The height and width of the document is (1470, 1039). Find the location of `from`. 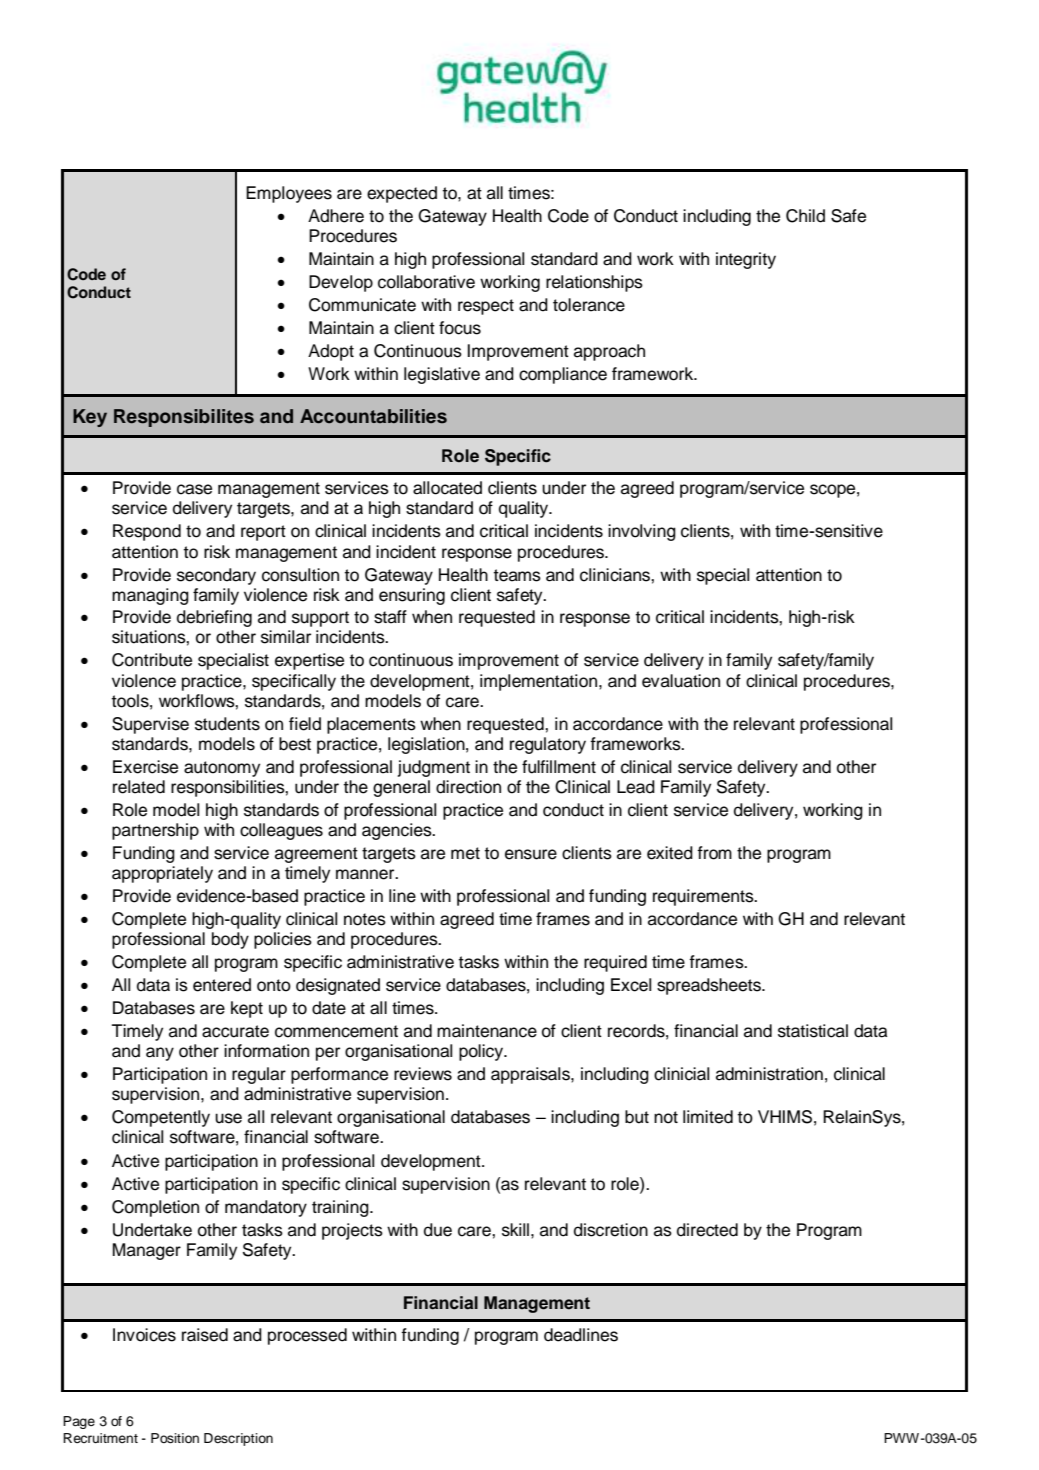

from is located at coordinates (714, 853).
